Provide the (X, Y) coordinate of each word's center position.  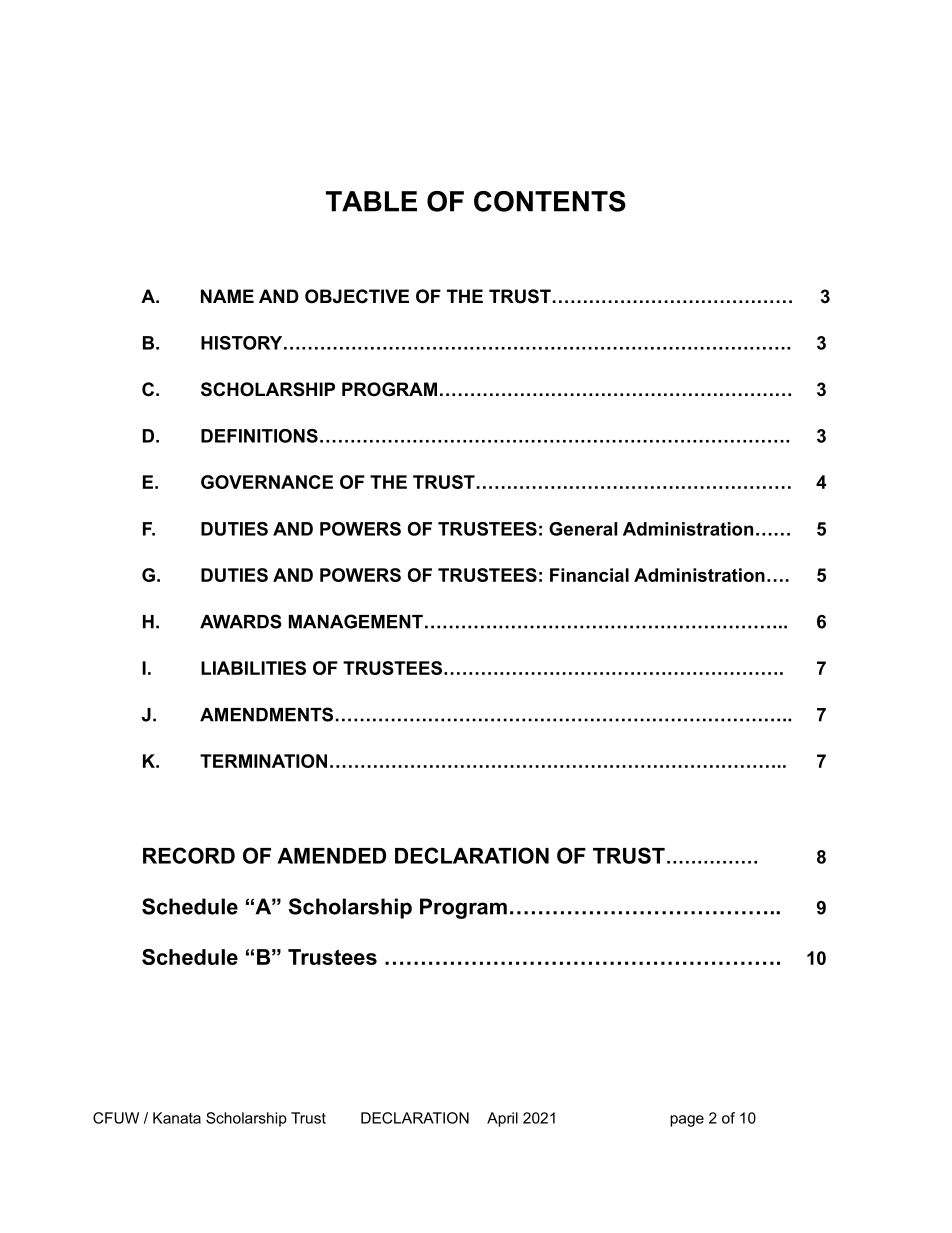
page (687, 1121)
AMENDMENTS (266, 714)
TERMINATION (263, 761)
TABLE (371, 201)
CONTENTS (550, 201)
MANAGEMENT (356, 621)
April (502, 1119)
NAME (227, 296)
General (583, 529)
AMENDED (331, 856)
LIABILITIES (253, 668)
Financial (589, 575)
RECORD (189, 855)
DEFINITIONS (259, 436)
